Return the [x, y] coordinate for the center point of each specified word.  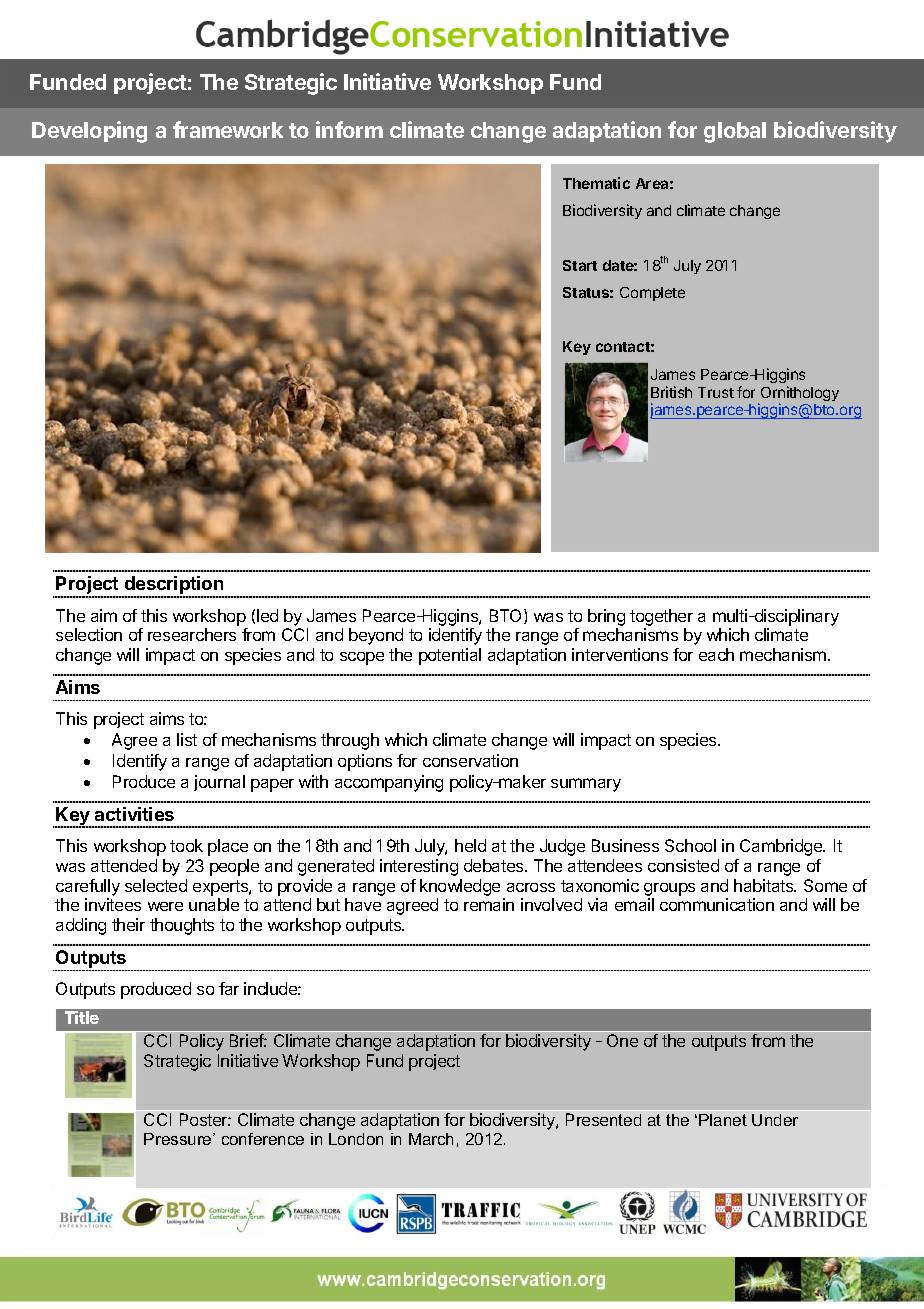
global [735, 132]
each [716, 654]
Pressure [179, 1139]
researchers [192, 634]
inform [349, 129]
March [431, 1139]
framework [228, 129]
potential [450, 656]
